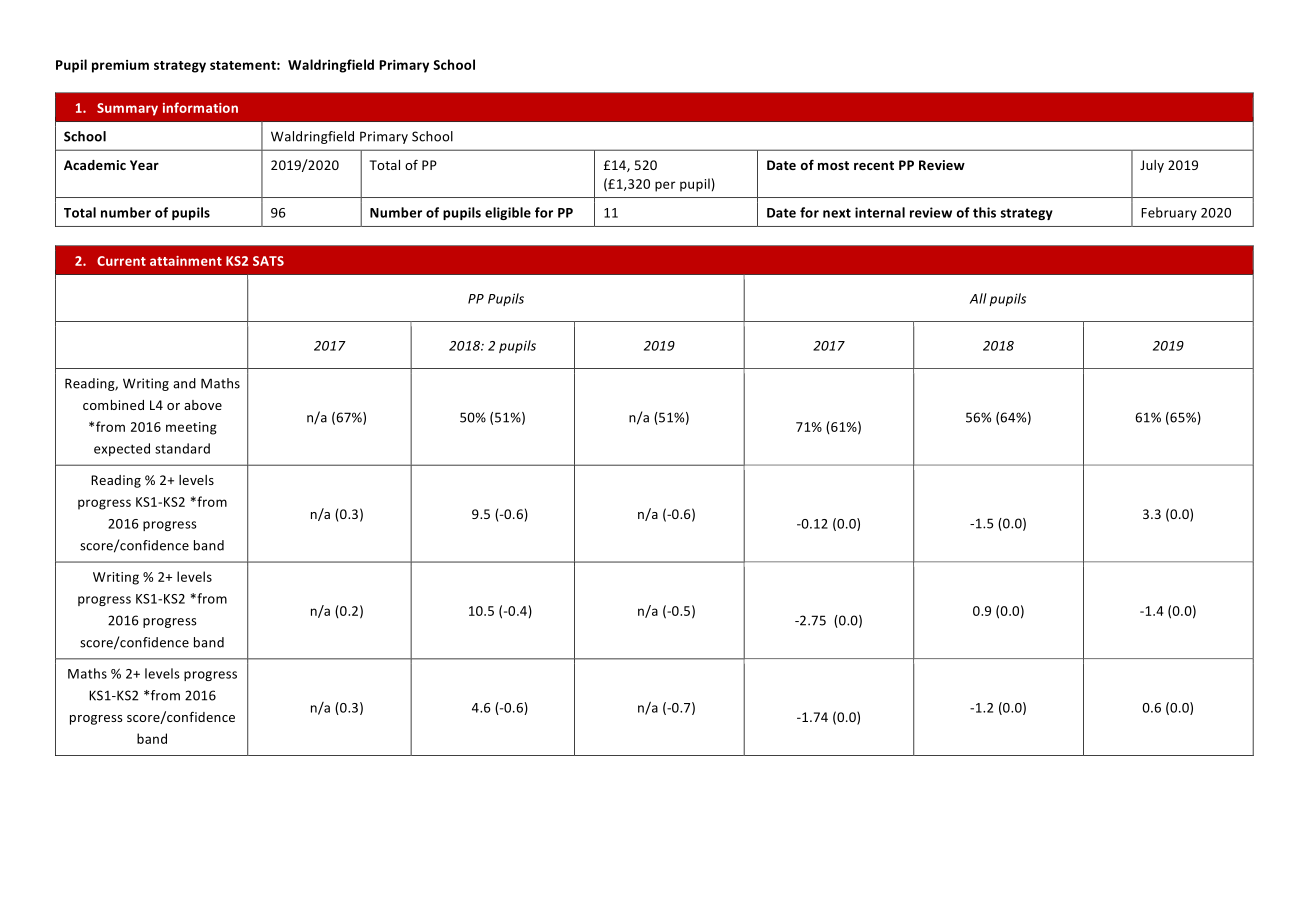 The image size is (1308, 924). Describe the element at coordinates (874, 165) in the screenshot. I see `recent` at that location.
